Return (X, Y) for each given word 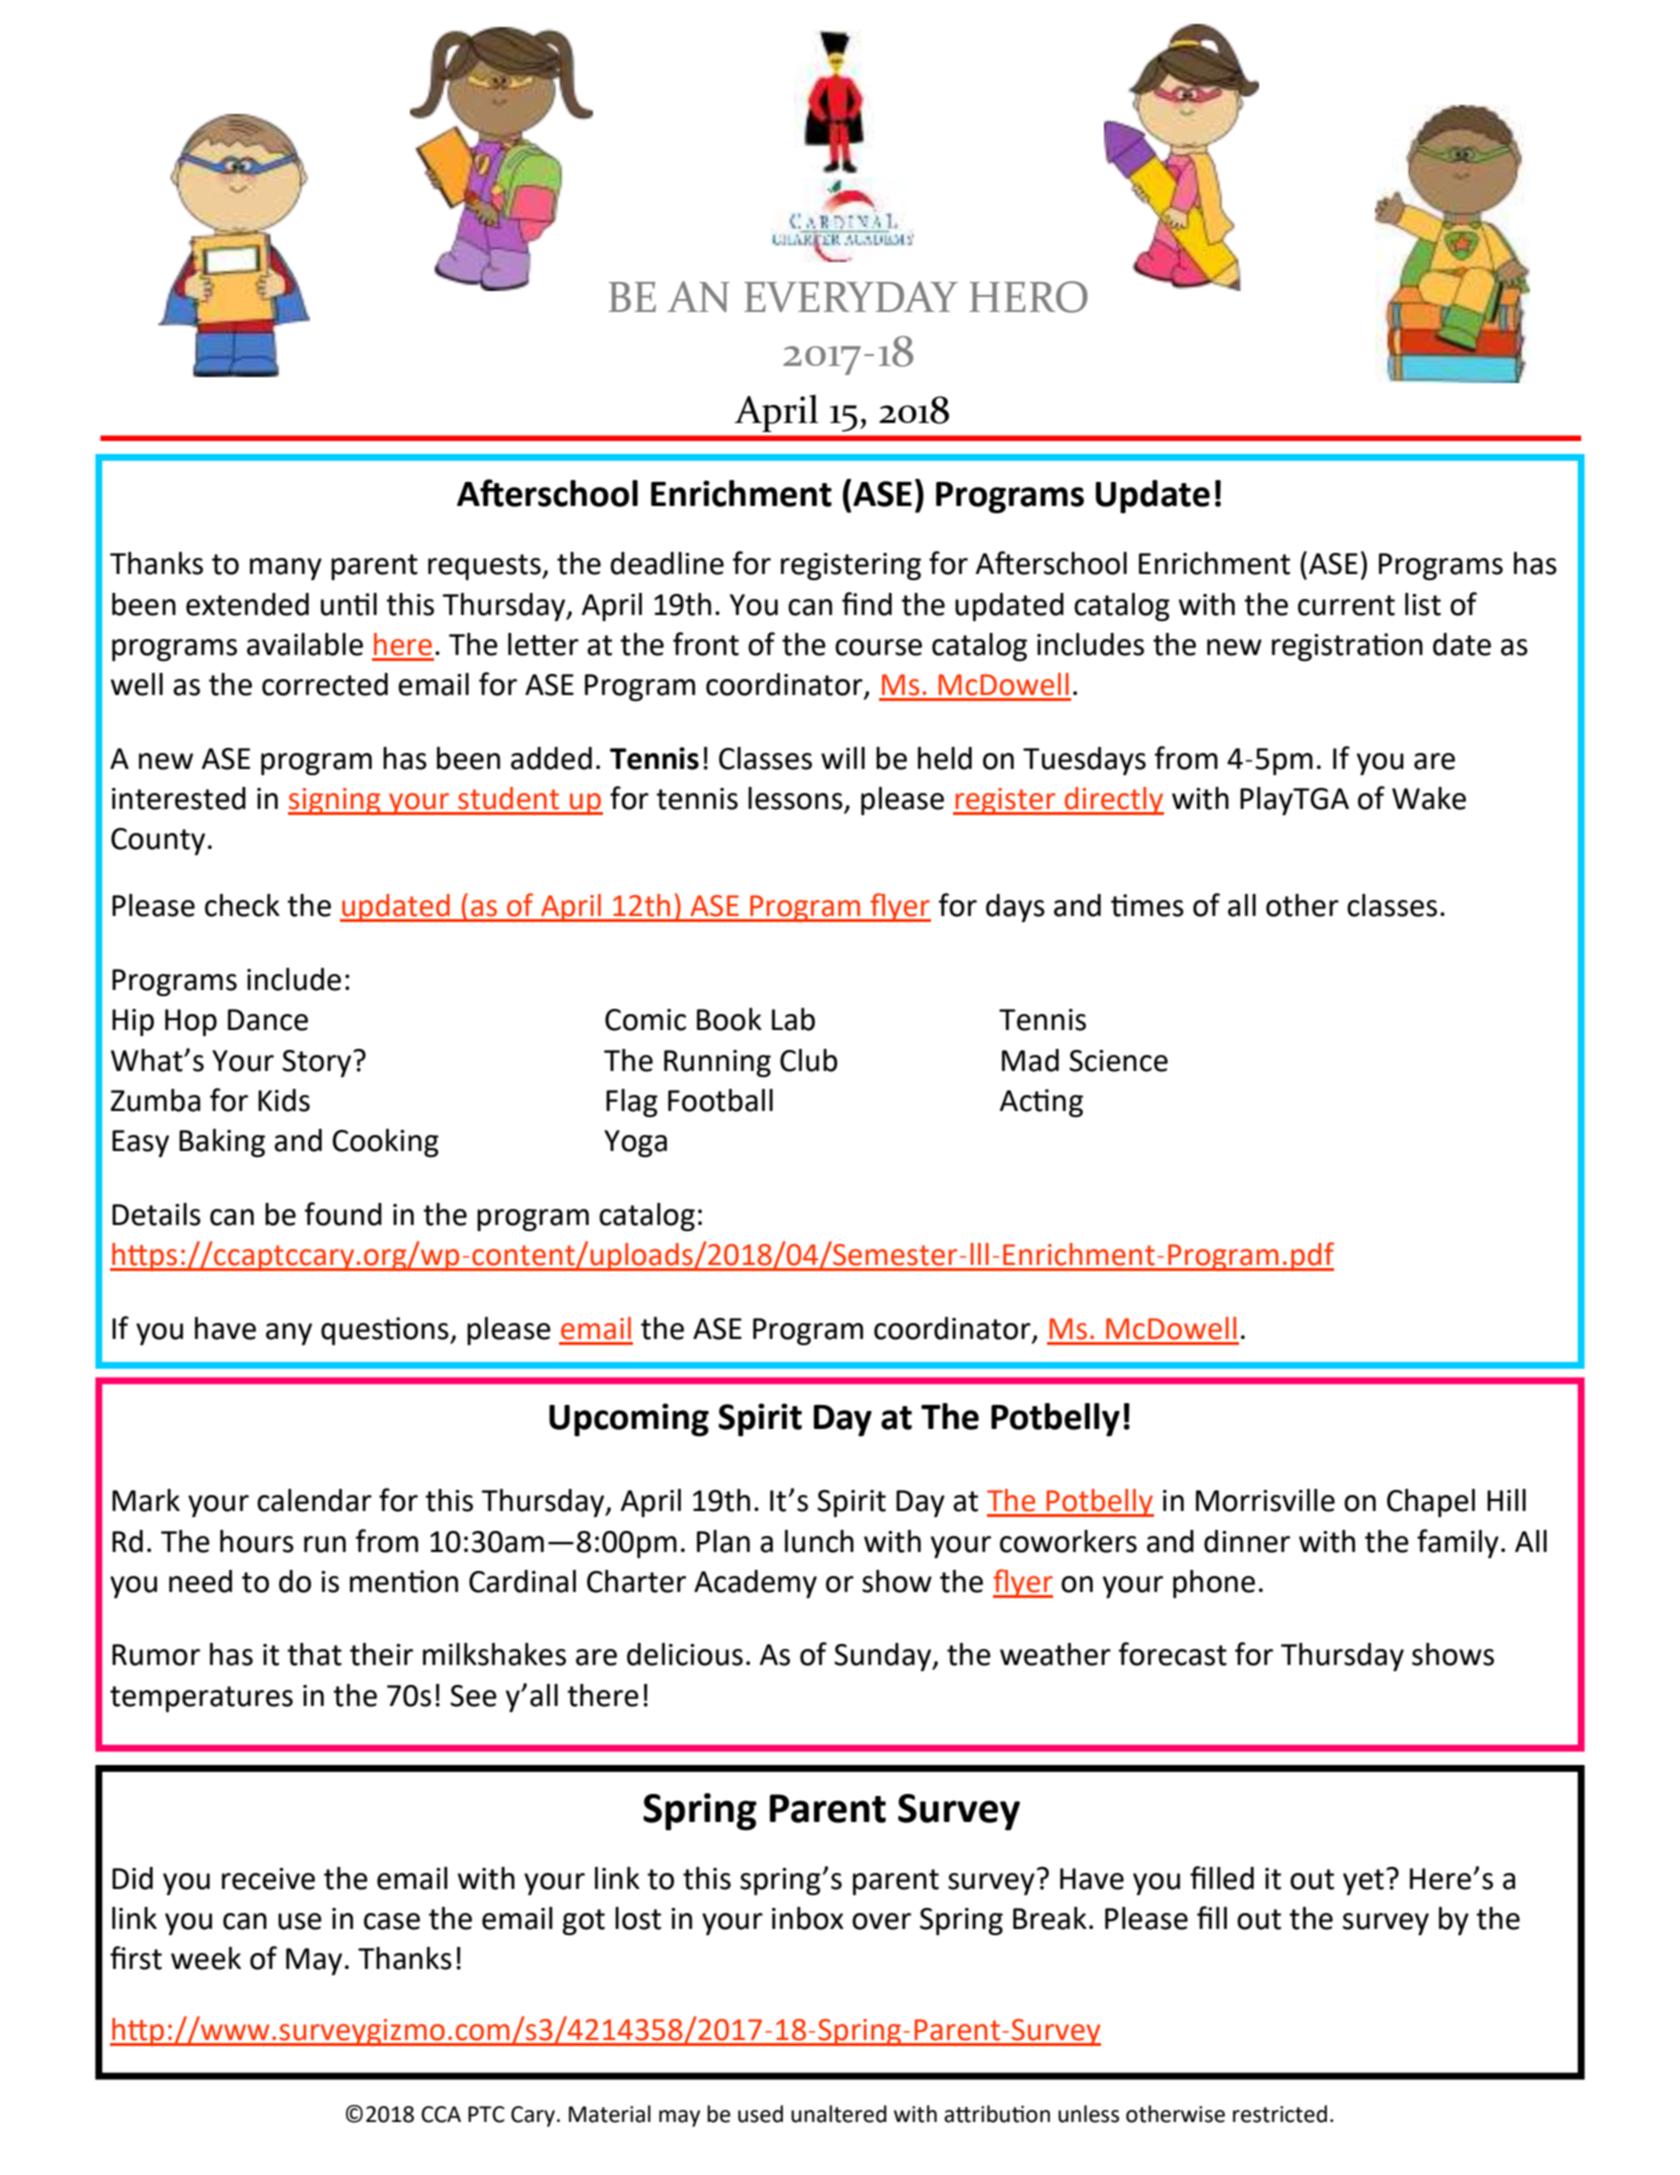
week (206, 1958)
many (286, 569)
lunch (819, 1541)
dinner (1247, 1541)
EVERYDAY (851, 296)
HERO (1028, 297)
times (1147, 905)
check (242, 905)
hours (257, 1541)
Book (729, 1019)
